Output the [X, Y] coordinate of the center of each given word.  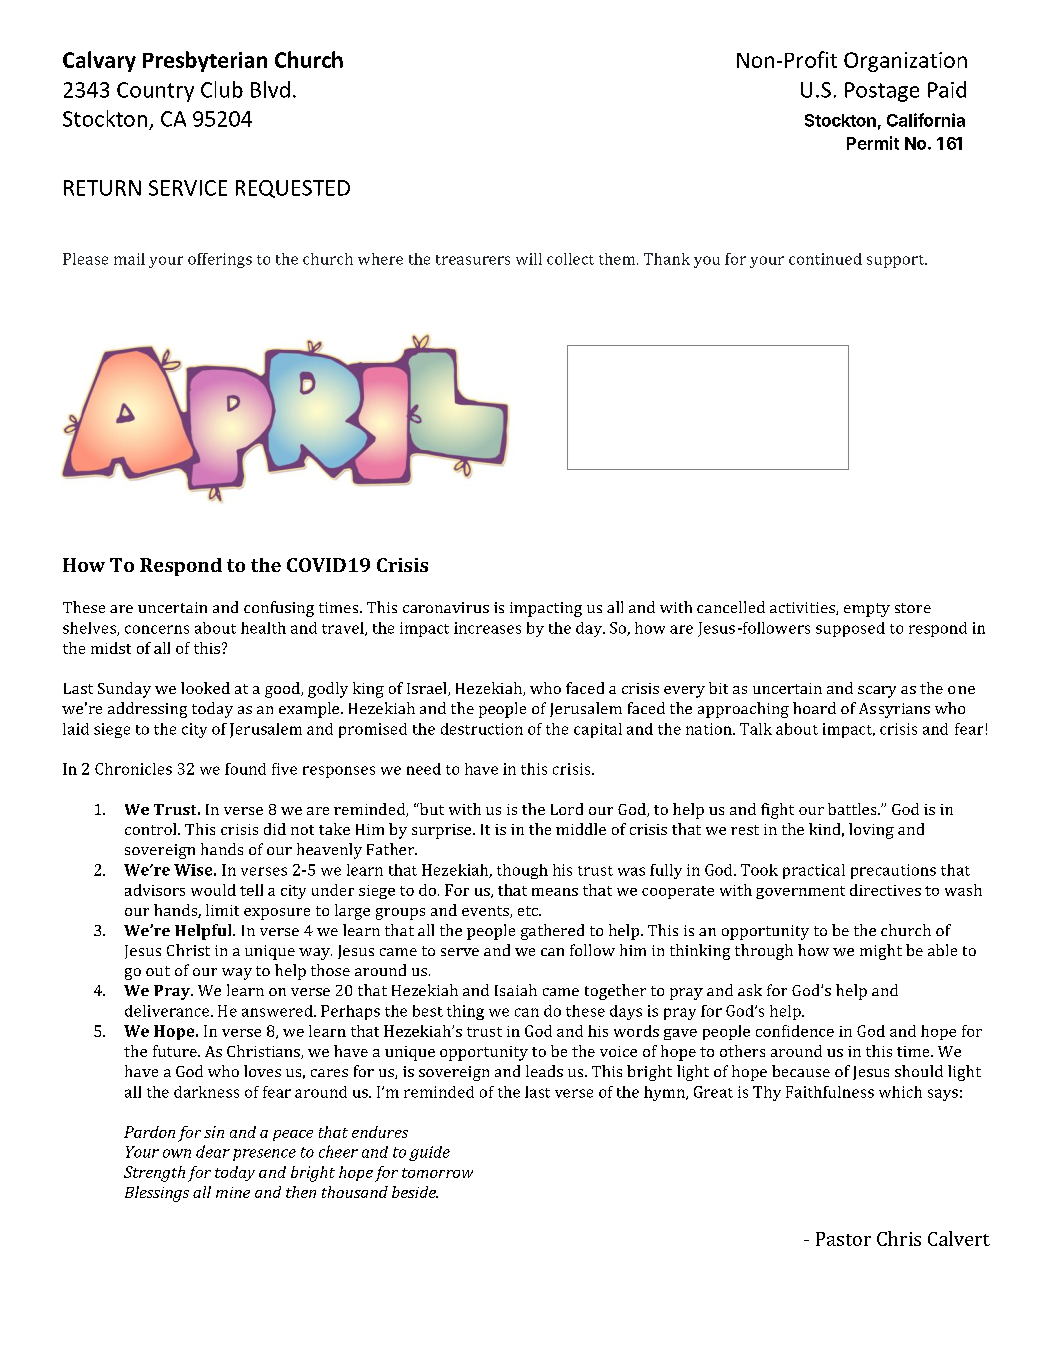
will [529, 259]
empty [867, 610]
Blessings [157, 1194]
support [897, 261]
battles [853, 809]
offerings [220, 260]
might [881, 952]
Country [155, 92]
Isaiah [516, 990]
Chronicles [133, 769]
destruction [482, 729]
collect [570, 259]
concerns [157, 629]
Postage [882, 92]
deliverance [168, 1011]
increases [487, 628]
